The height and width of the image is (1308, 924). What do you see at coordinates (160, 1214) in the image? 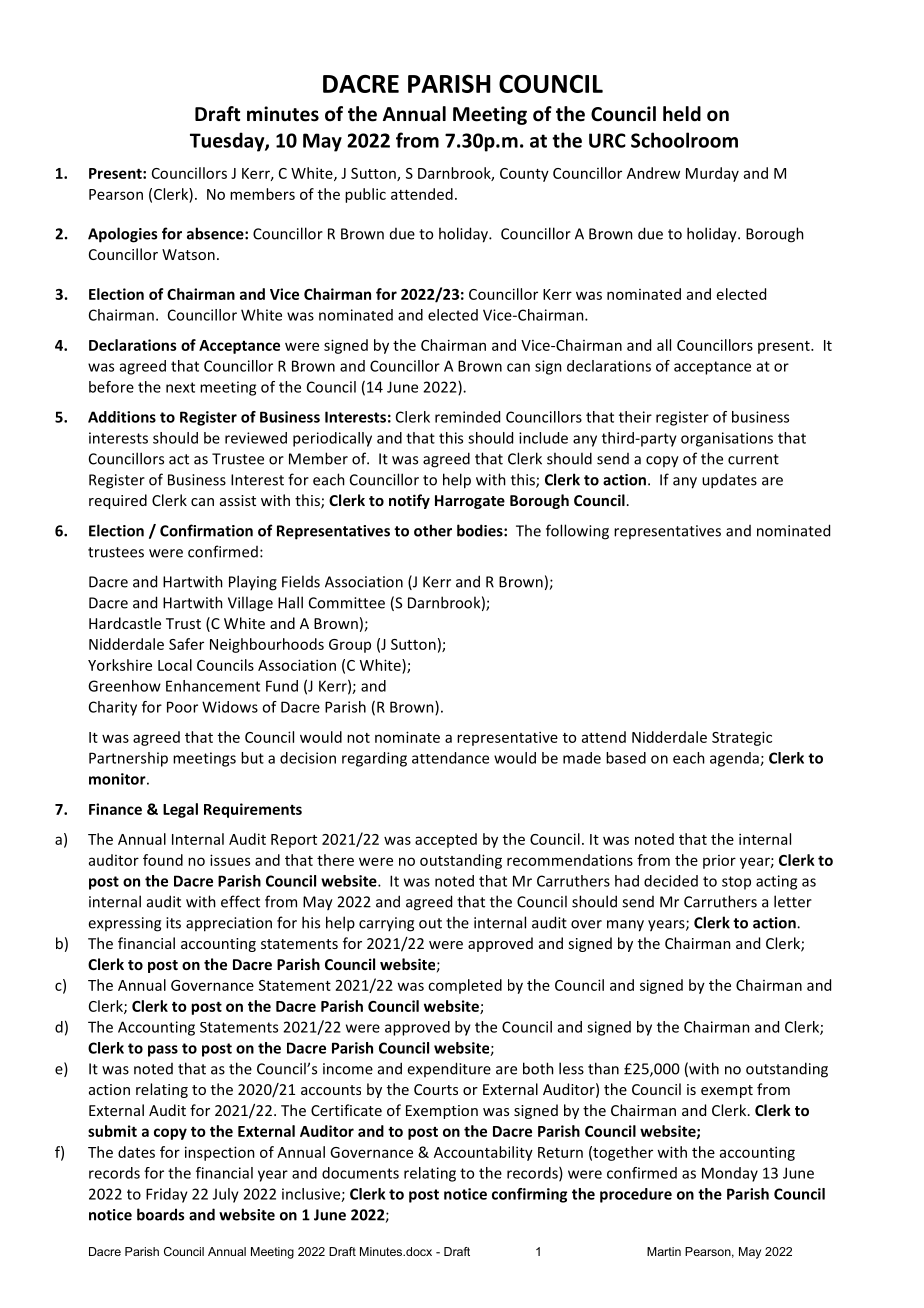
I see `boards` at bounding box center [160, 1214].
